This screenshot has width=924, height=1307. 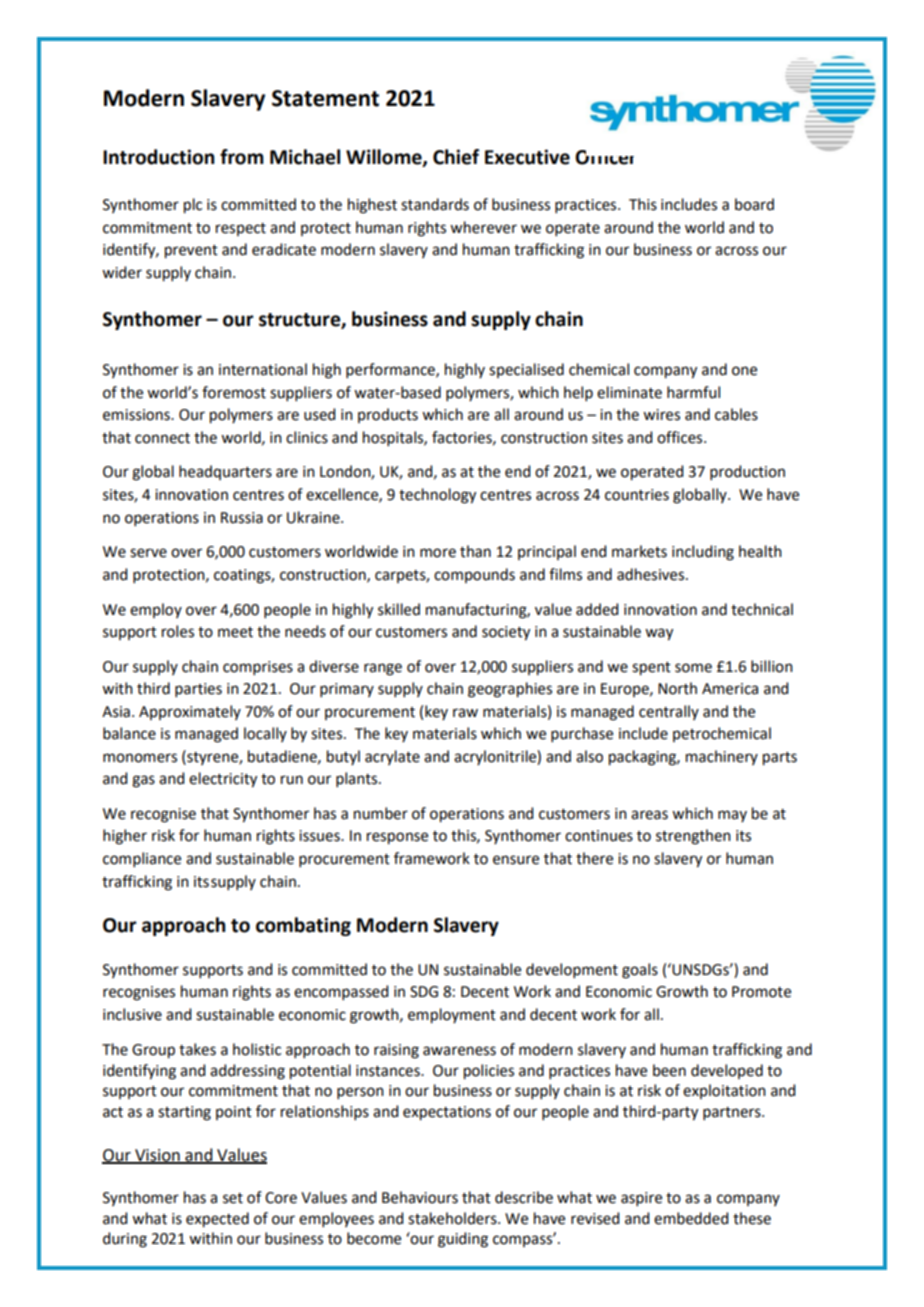 What do you see at coordinates (754, 204) in the screenshot?
I see `board` at bounding box center [754, 204].
